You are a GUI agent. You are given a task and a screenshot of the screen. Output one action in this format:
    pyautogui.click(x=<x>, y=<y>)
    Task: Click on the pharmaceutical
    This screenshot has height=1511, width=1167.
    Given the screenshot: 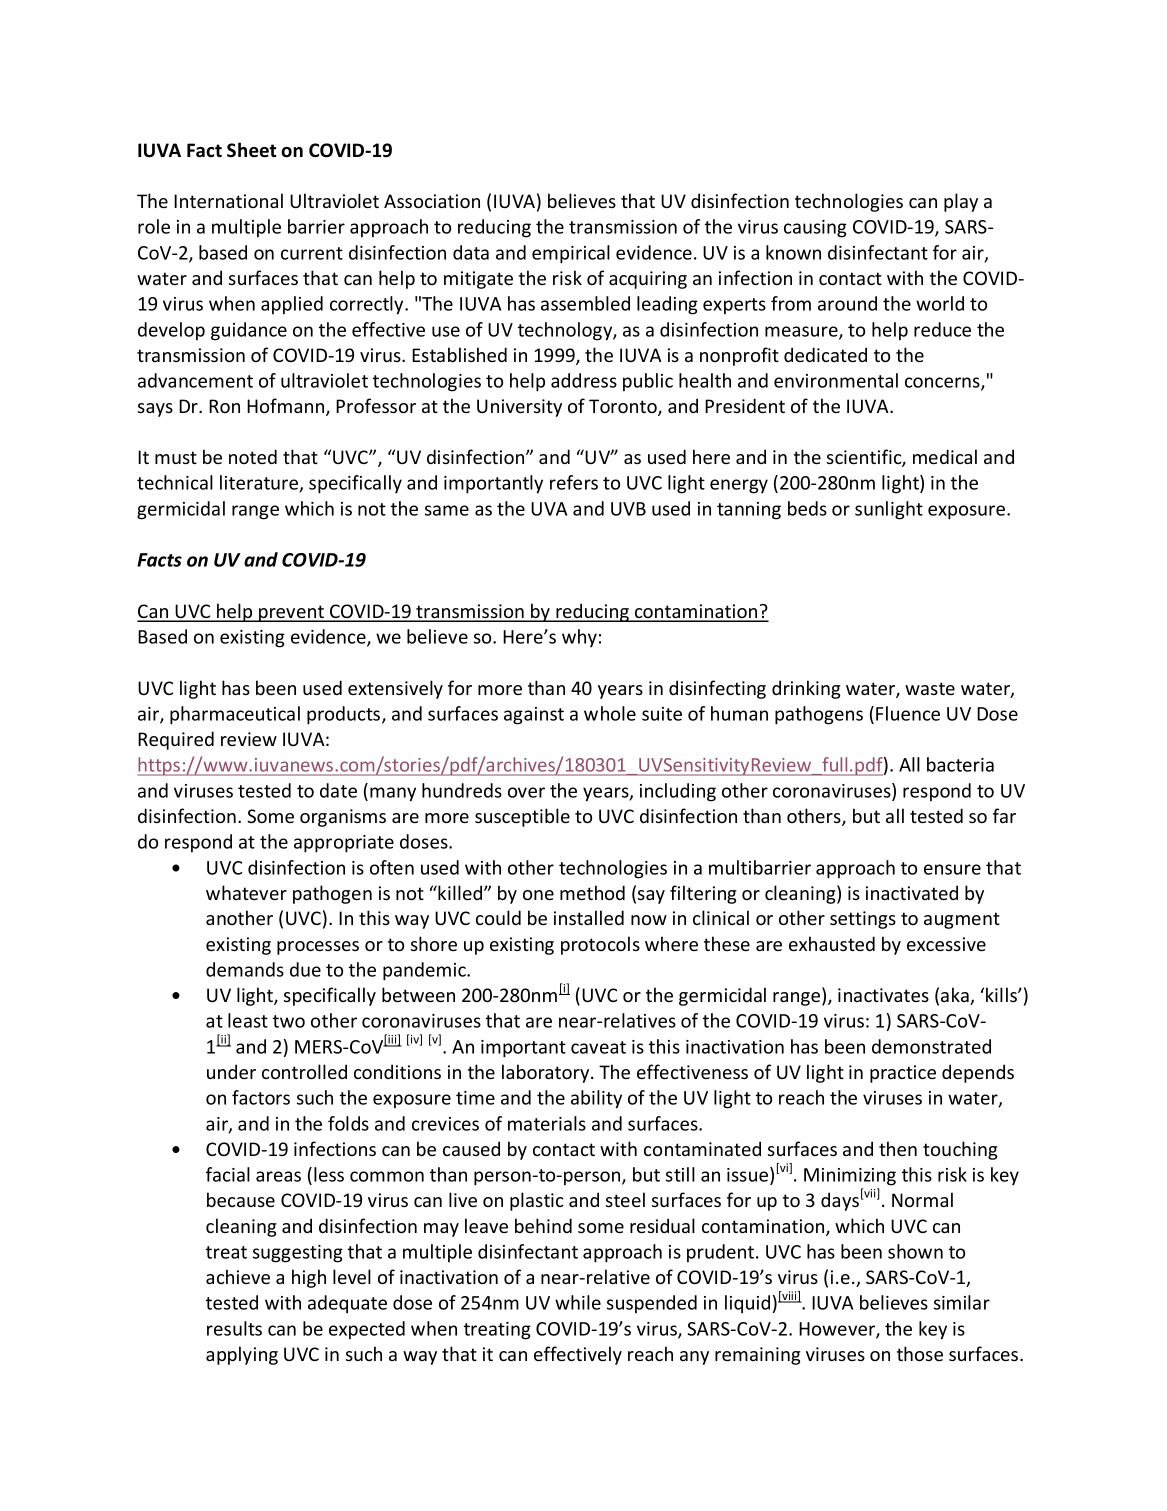 What is the action you would take?
    pyautogui.click(x=235, y=715)
